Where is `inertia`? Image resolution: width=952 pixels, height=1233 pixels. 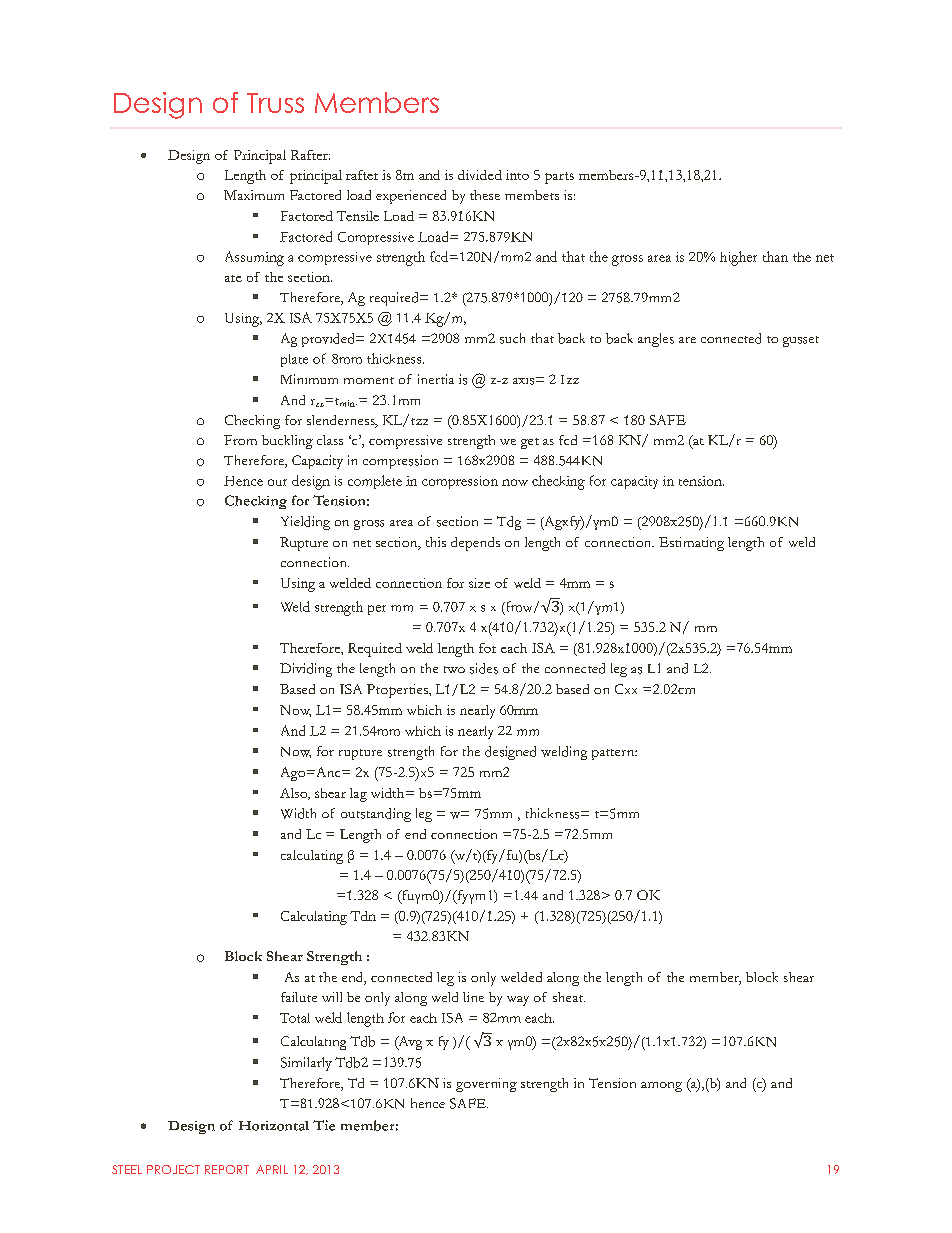 inertia is located at coordinates (436, 379).
